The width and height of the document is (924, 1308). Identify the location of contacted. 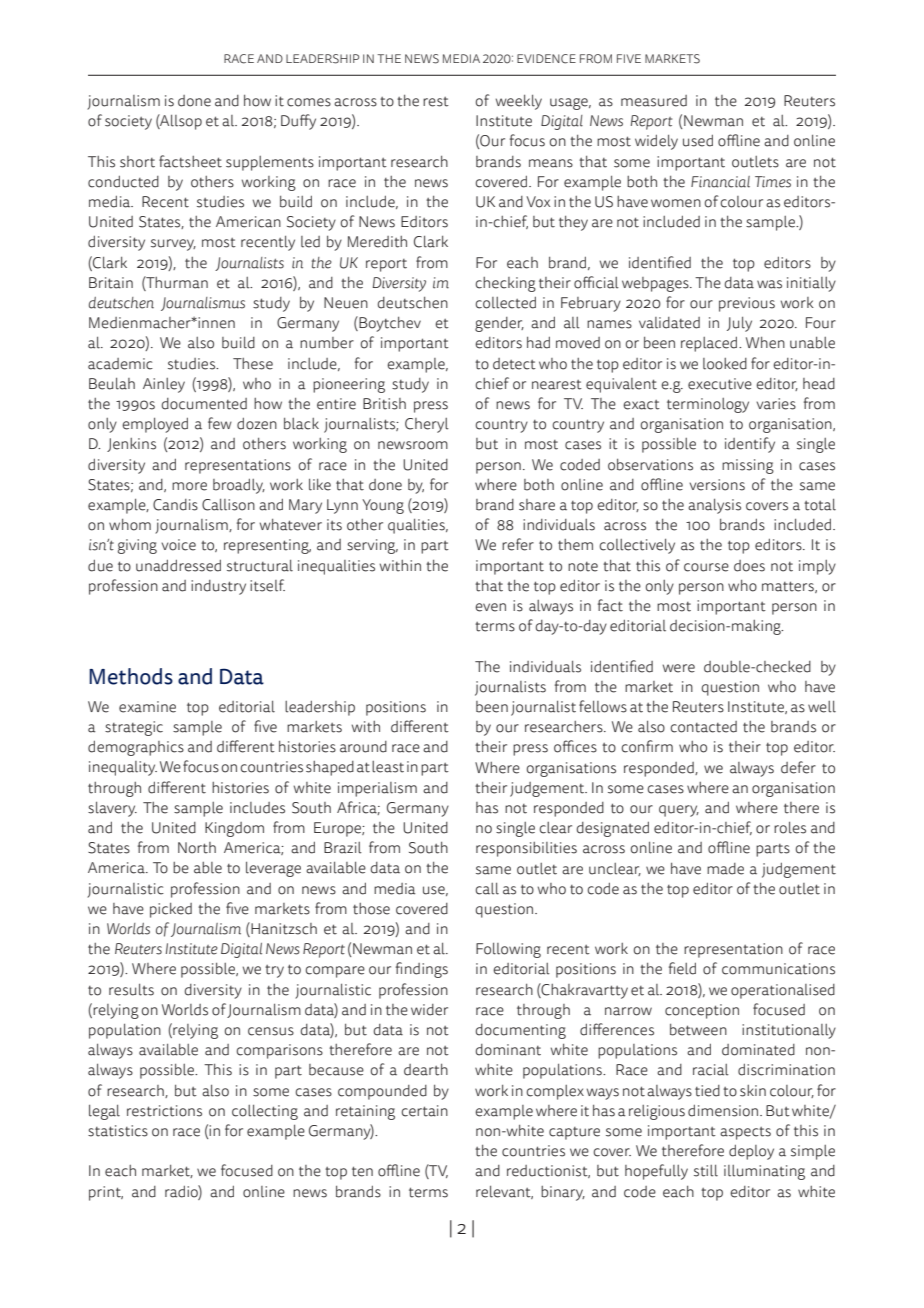
(703, 727).
